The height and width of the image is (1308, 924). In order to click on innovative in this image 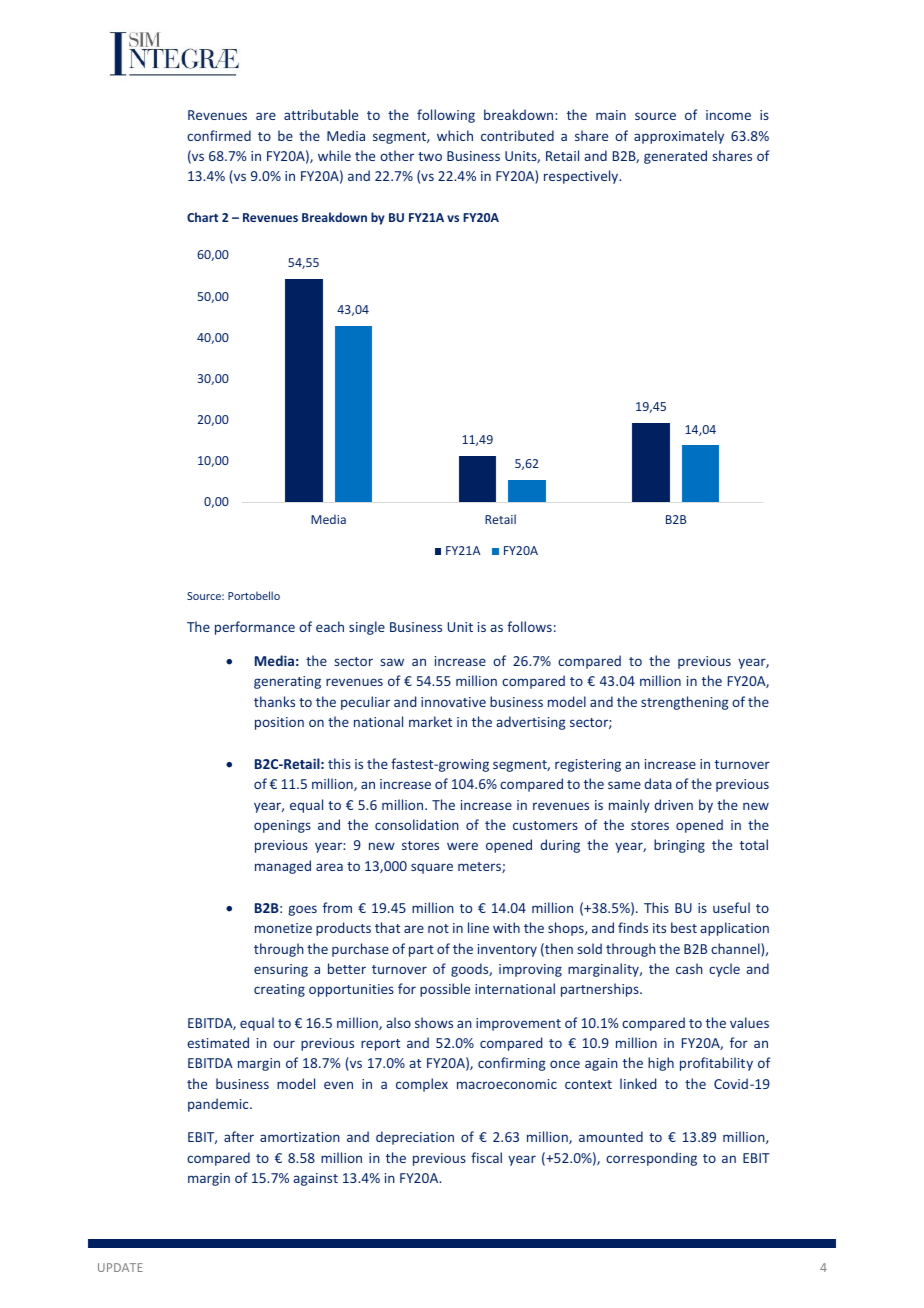, I will do `click(453, 702)`.
